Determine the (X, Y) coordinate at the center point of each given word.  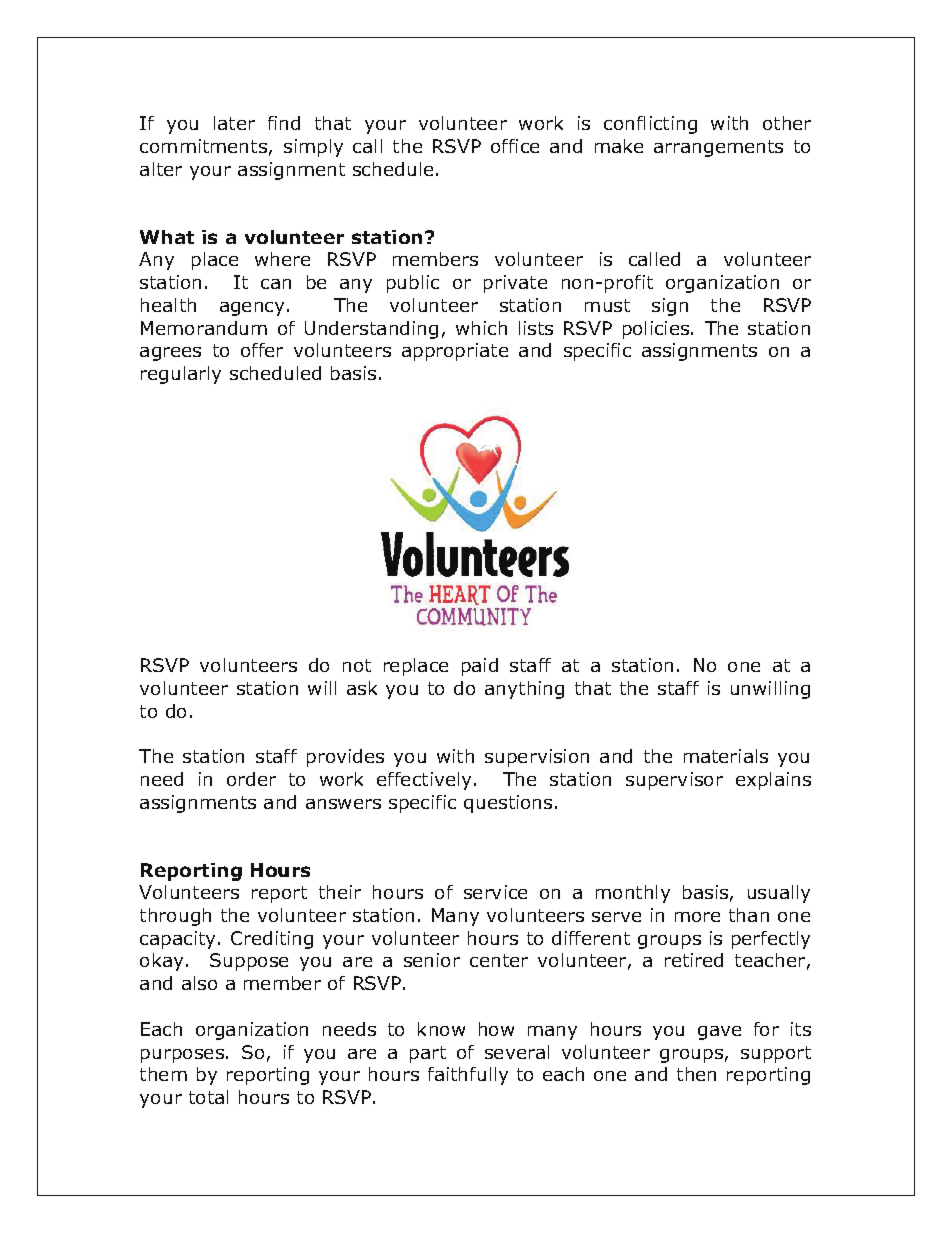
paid (480, 667)
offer (262, 350)
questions (508, 804)
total (208, 1097)
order (251, 779)
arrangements (718, 148)
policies (657, 330)
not (357, 665)
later (234, 123)
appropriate (455, 352)
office (515, 146)
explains (773, 781)
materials (726, 756)
